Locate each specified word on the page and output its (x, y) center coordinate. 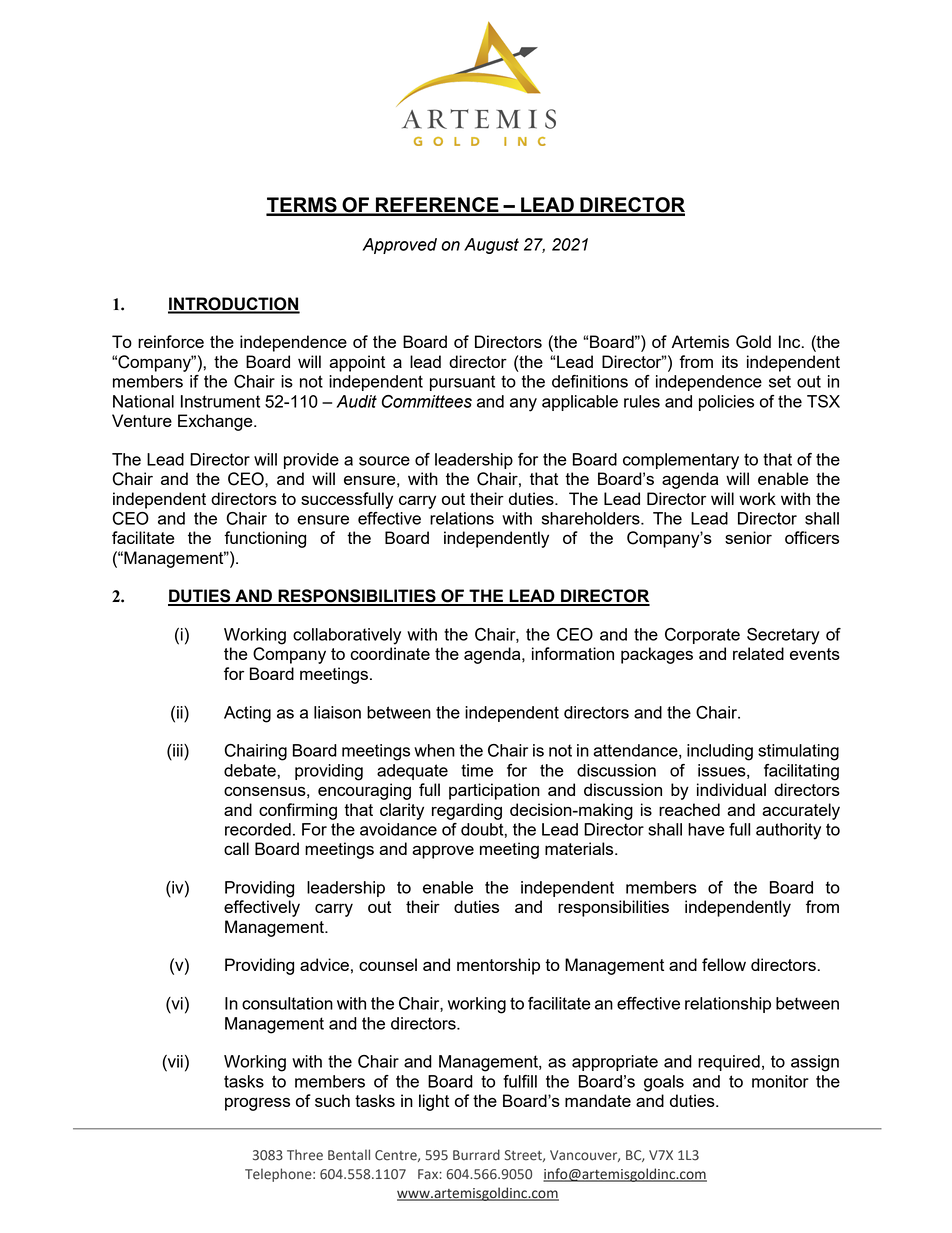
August (491, 246)
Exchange (216, 422)
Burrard (476, 1155)
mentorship (498, 966)
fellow (724, 964)
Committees (427, 401)
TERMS (302, 206)
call (236, 848)
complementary (681, 461)
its (730, 361)
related (758, 653)
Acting (247, 714)
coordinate (390, 653)
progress (257, 1104)
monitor (780, 1081)
